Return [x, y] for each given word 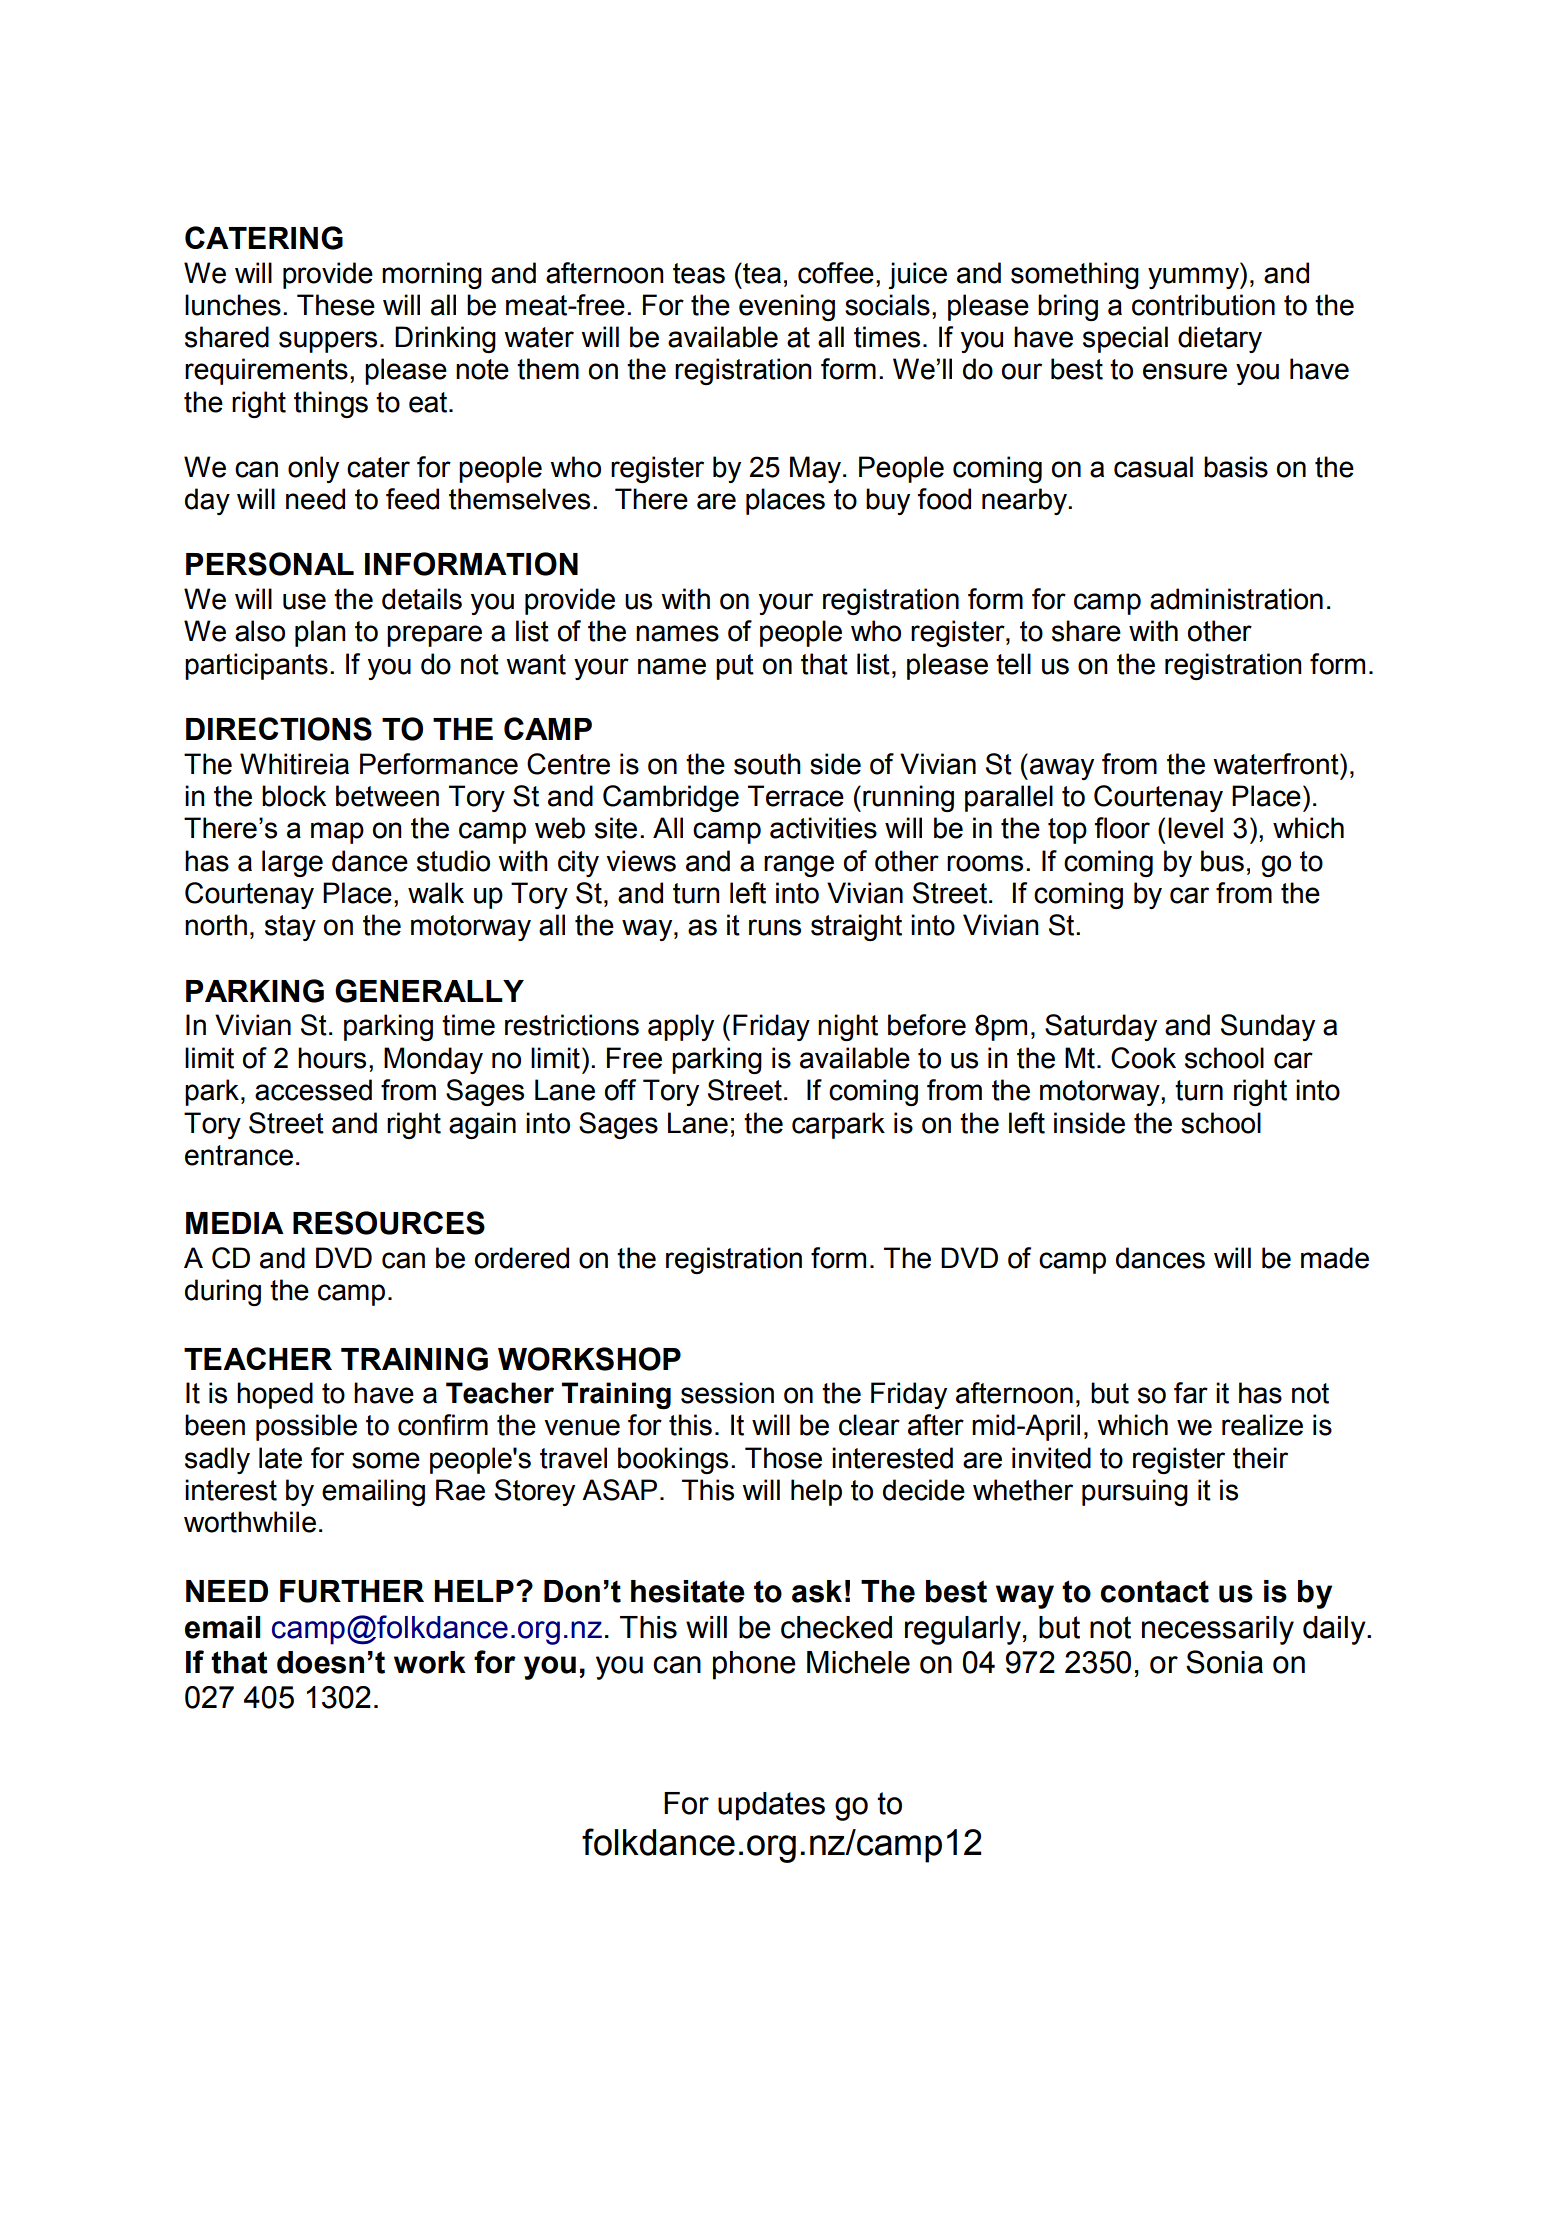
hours [332, 1058]
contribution [1203, 305]
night [848, 1027]
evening [787, 307]
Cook [1143, 1058]
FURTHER [352, 1591]
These [336, 305]
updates [771, 1806]
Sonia [1224, 1662]
